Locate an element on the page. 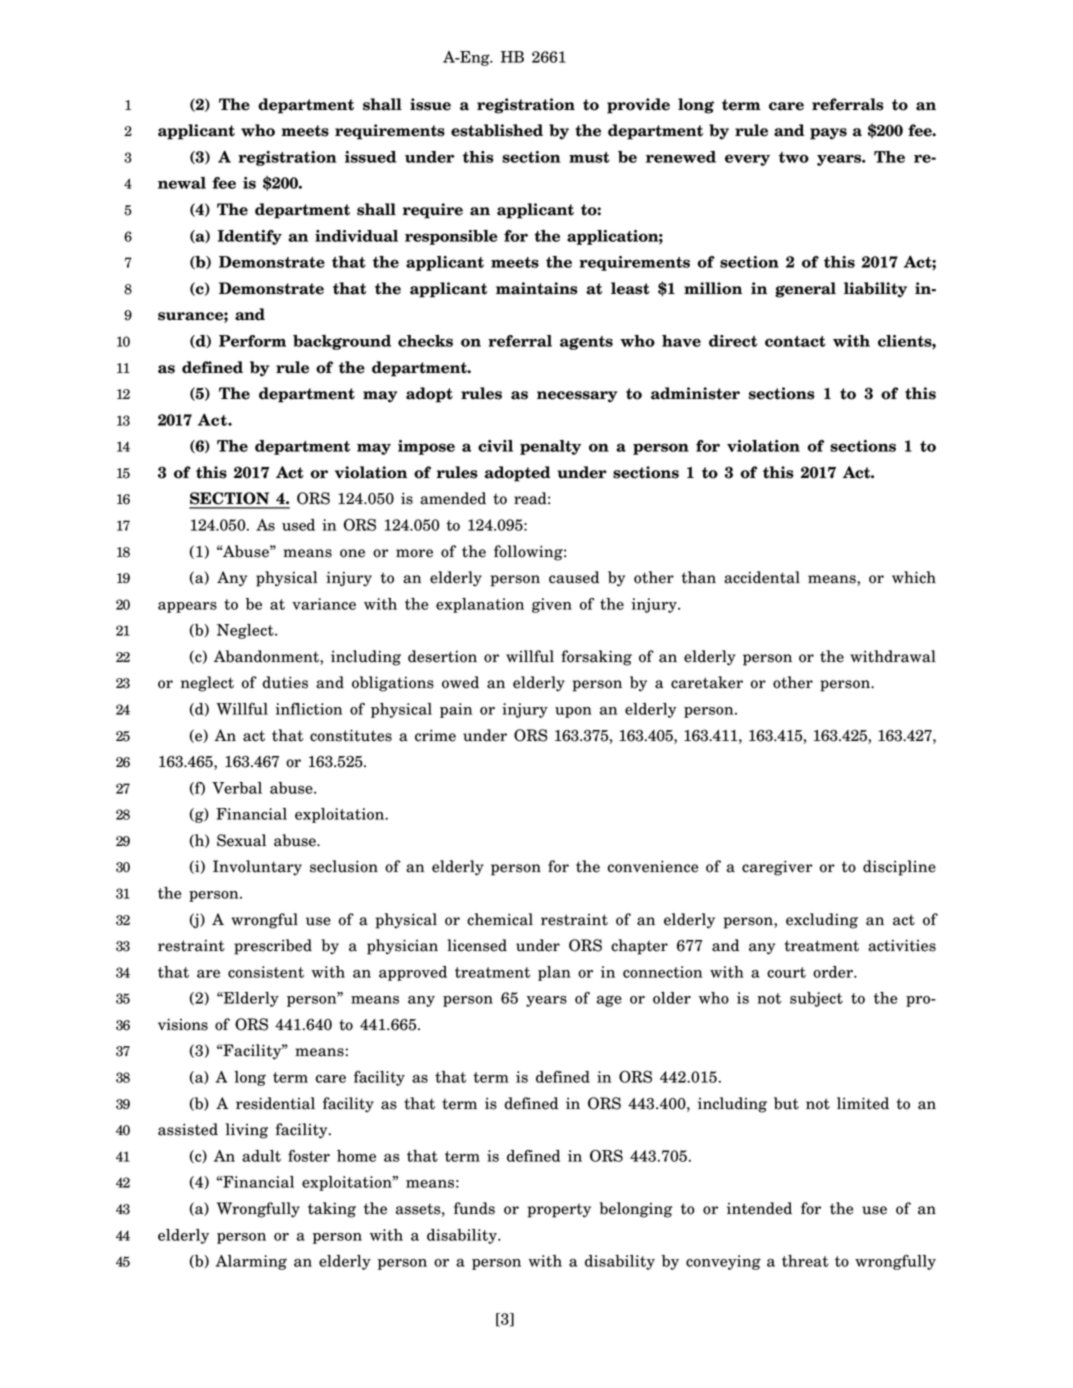 The image size is (1073, 1388). chemical is located at coordinates (500, 919).
